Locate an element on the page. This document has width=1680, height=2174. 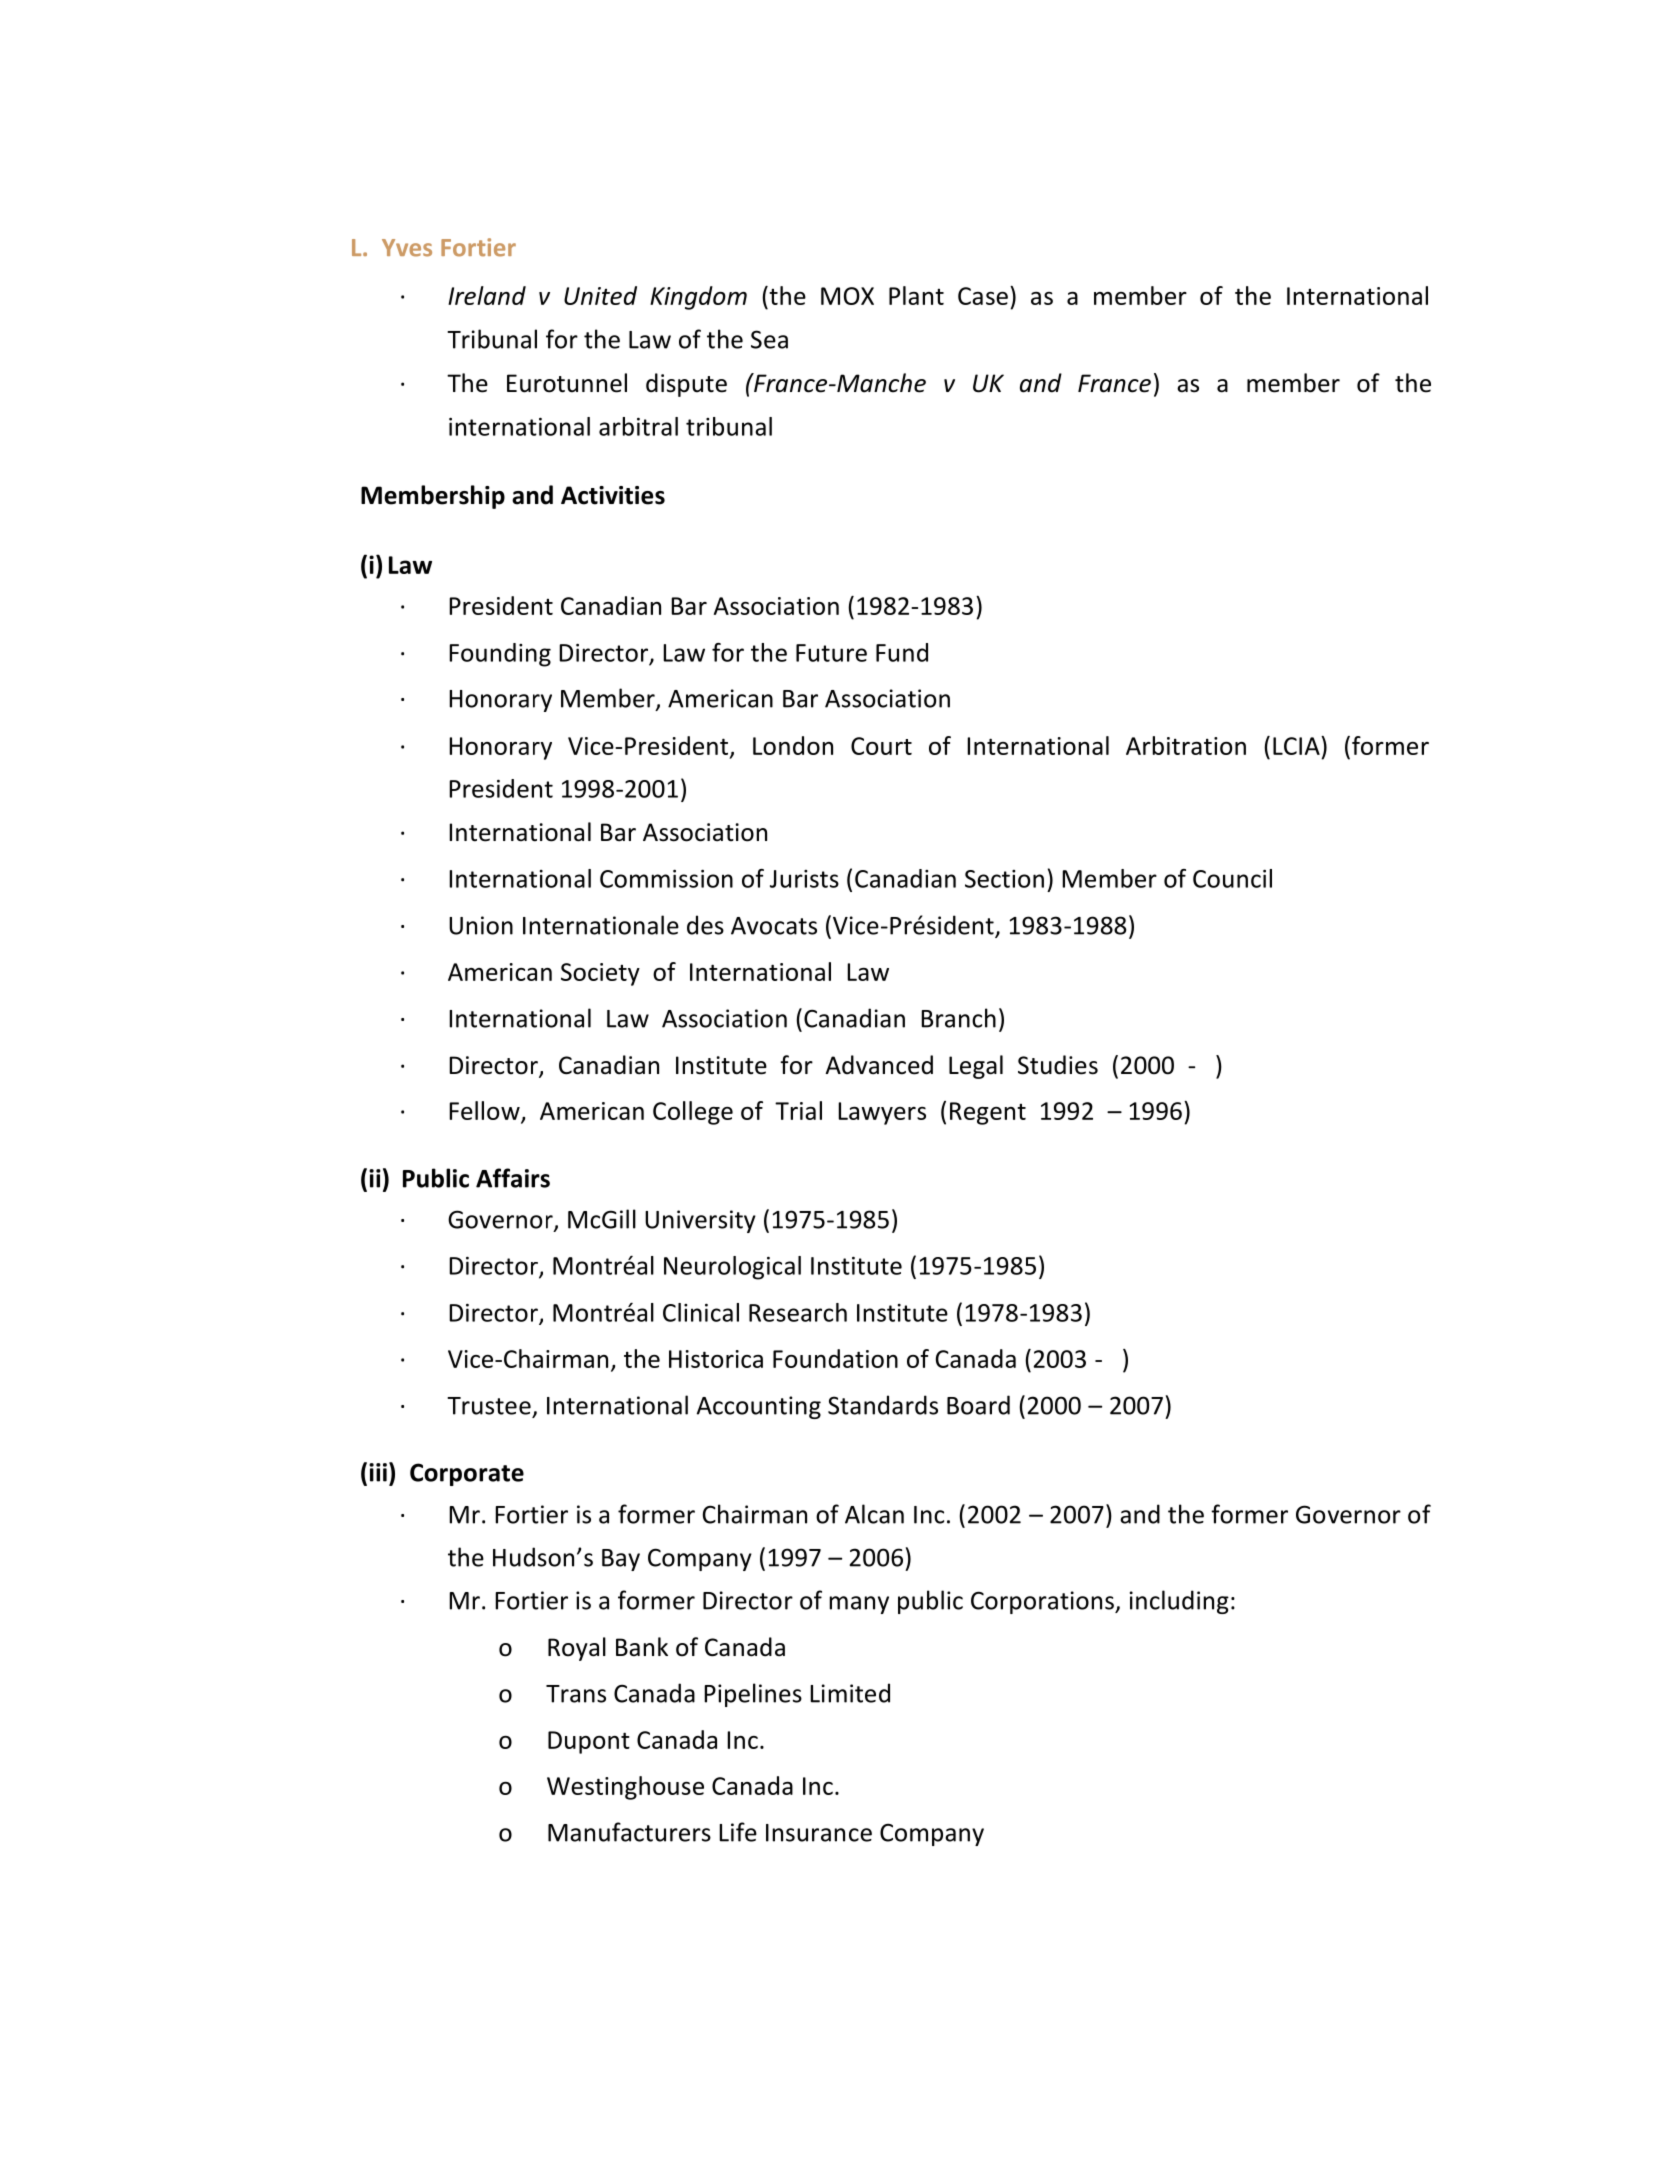
including is located at coordinates (1179, 1602).
